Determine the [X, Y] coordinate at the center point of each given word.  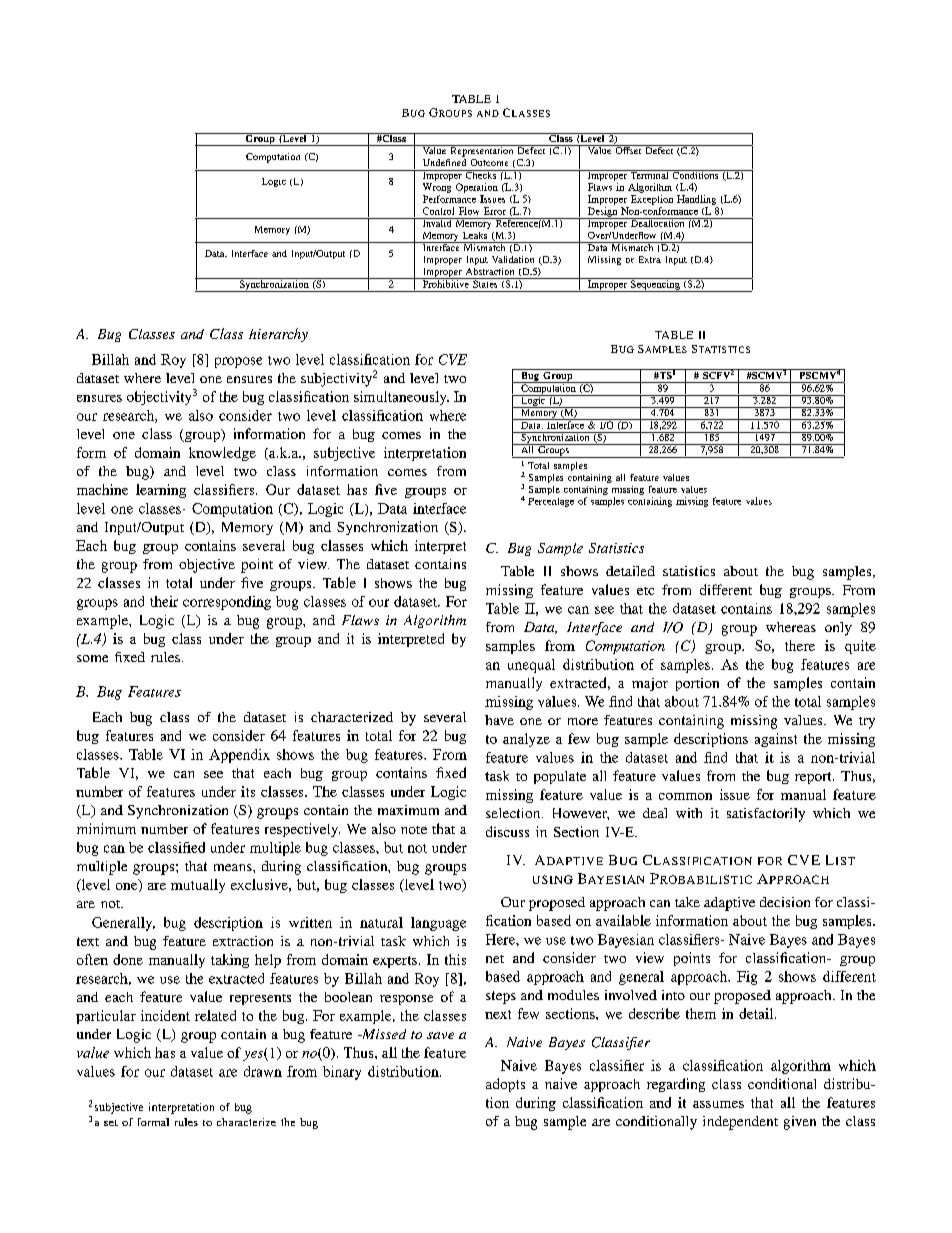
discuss [507, 831]
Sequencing [655, 285]
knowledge [222, 454]
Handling [696, 200]
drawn [263, 1071]
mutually [198, 886]
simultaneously [401, 398]
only [838, 629]
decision [785, 902]
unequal [531, 666]
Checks [481, 174]
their [164, 601]
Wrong [437, 188]
